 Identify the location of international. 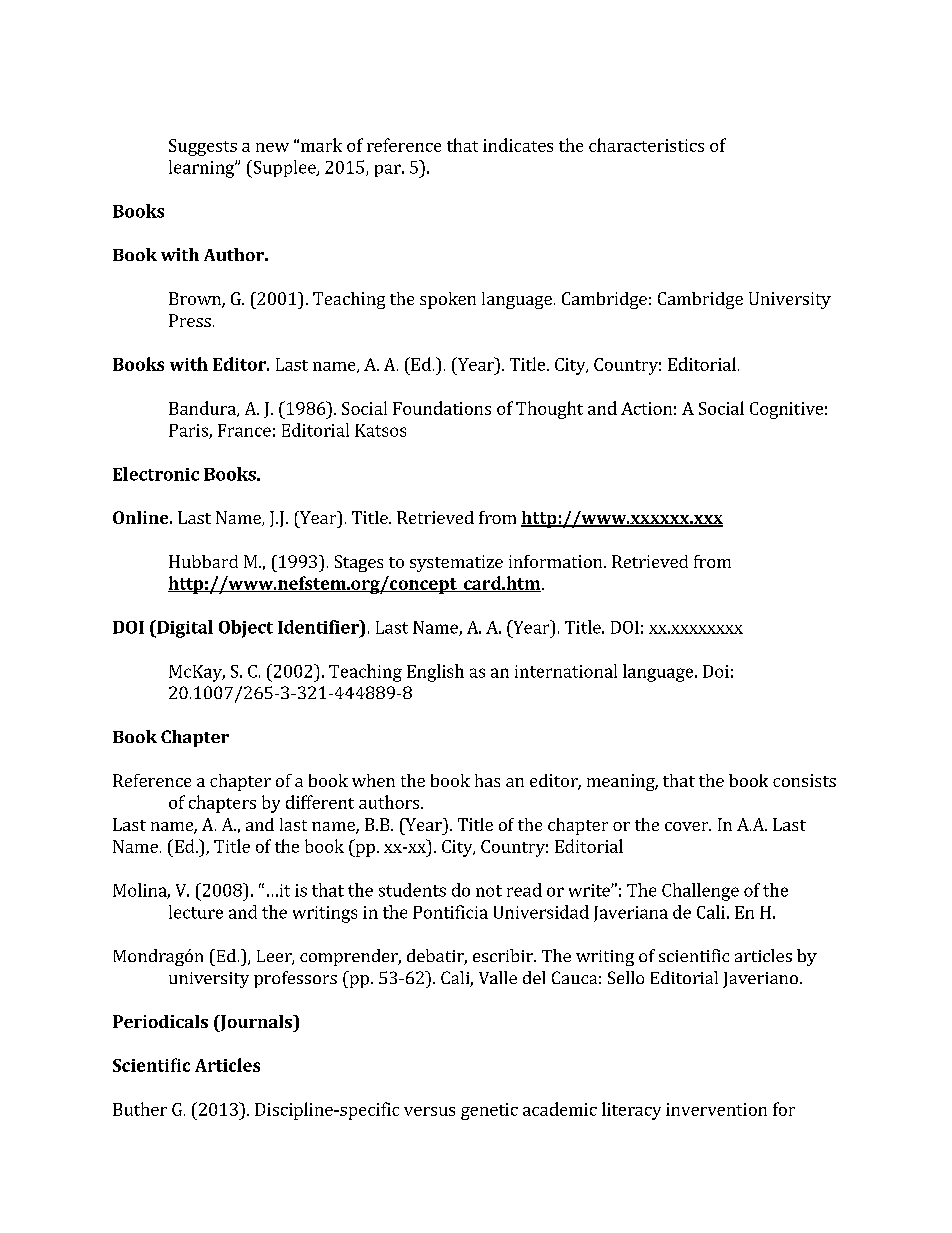
(566, 671).
